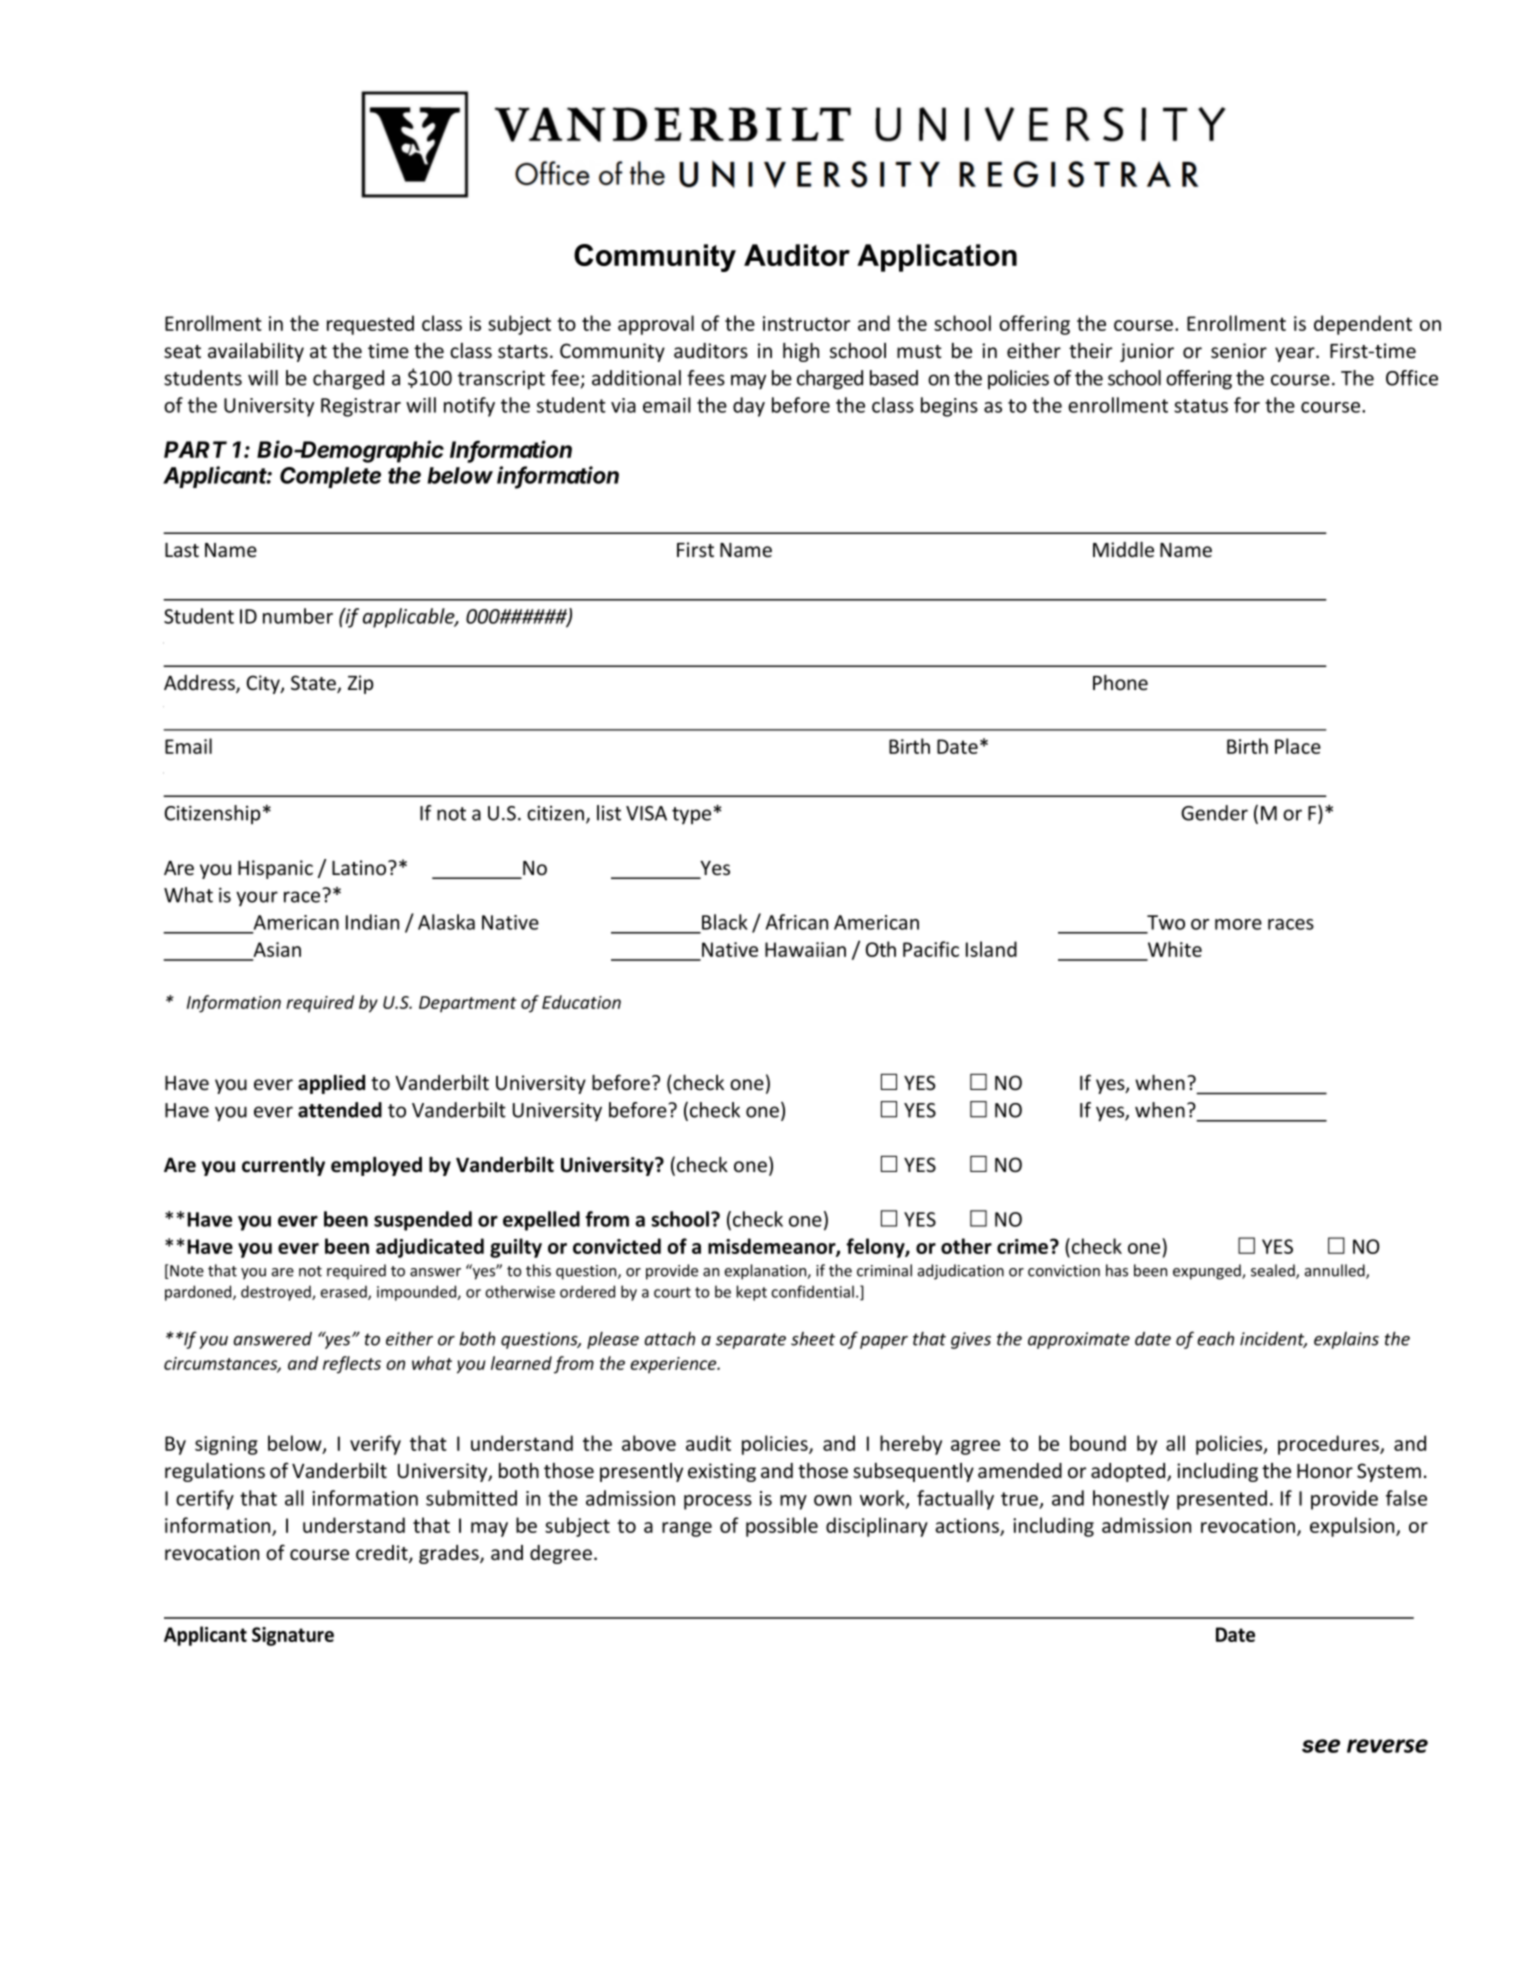 The image size is (1520, 1967). Describe the element at coordinates (1215, 1339) in the page. I see `each` at that location.
